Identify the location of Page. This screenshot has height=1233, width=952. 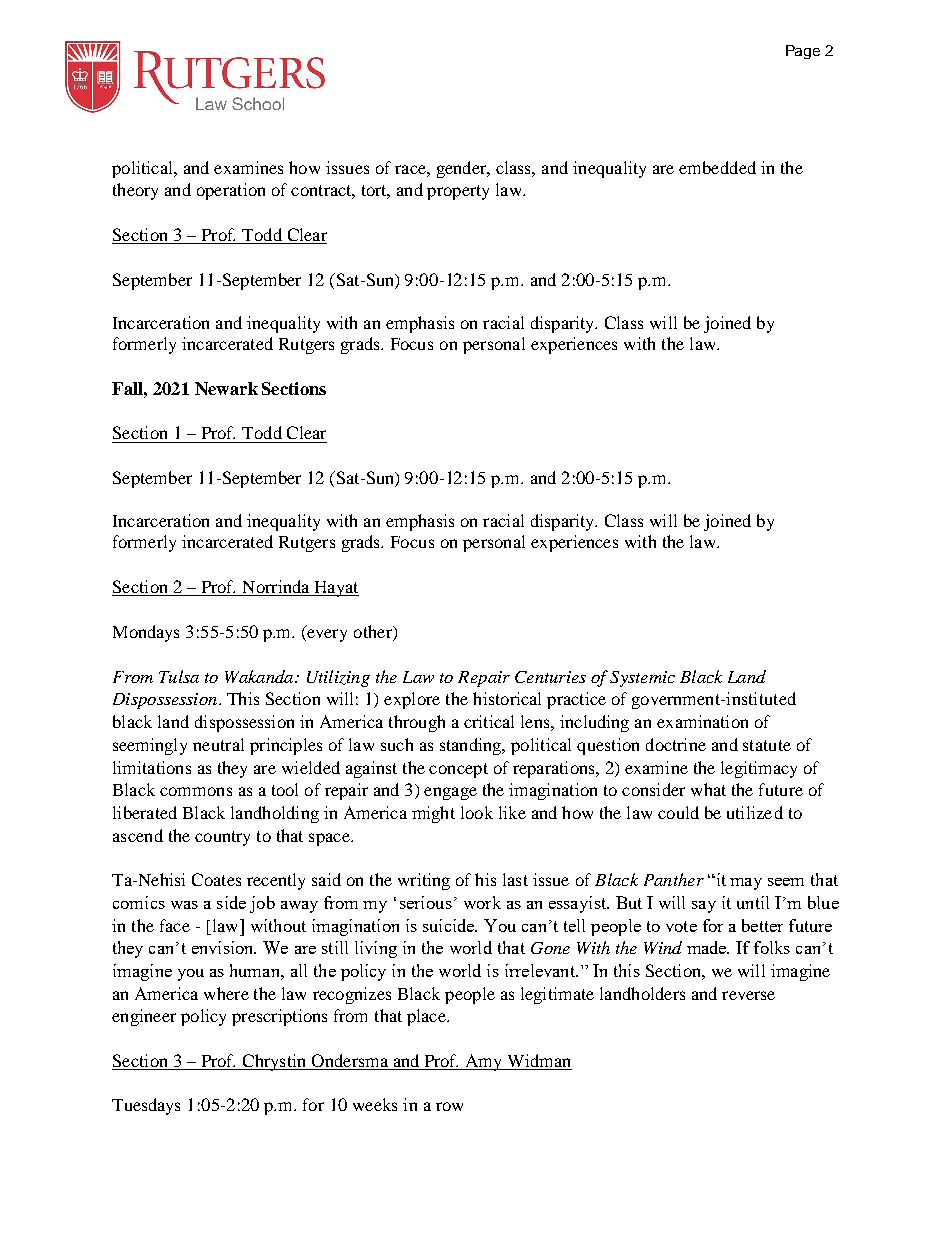
(803, 52).
